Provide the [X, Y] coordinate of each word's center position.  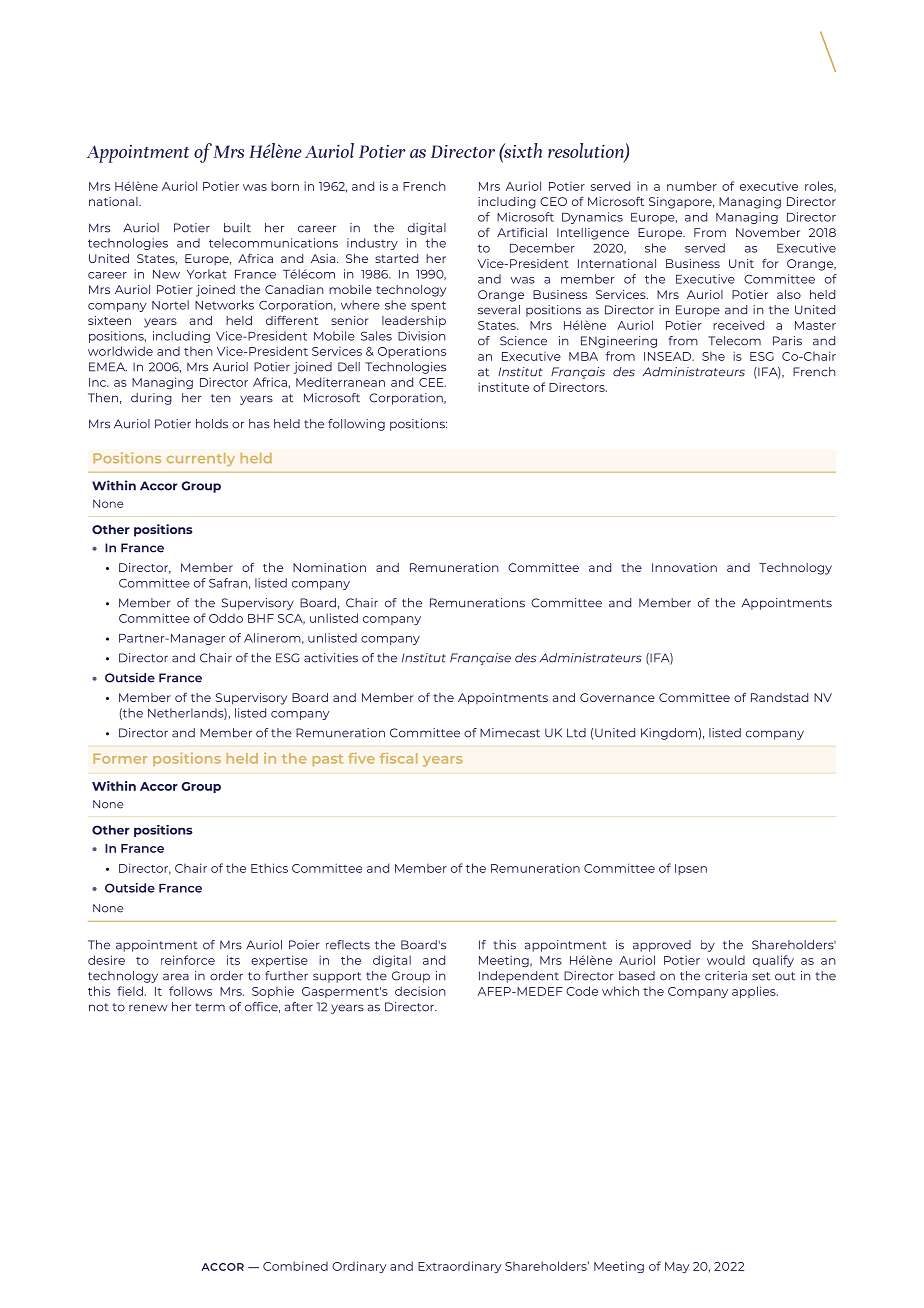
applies [755, 992]
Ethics [269, 868]
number [692, 186]
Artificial [522, 232]
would [726, 960]
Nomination [329, 567]
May [677, 1267]
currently [201, 459]
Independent [519, 977]
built [237, 228]
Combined [295, 1266]
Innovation [684, 567]
